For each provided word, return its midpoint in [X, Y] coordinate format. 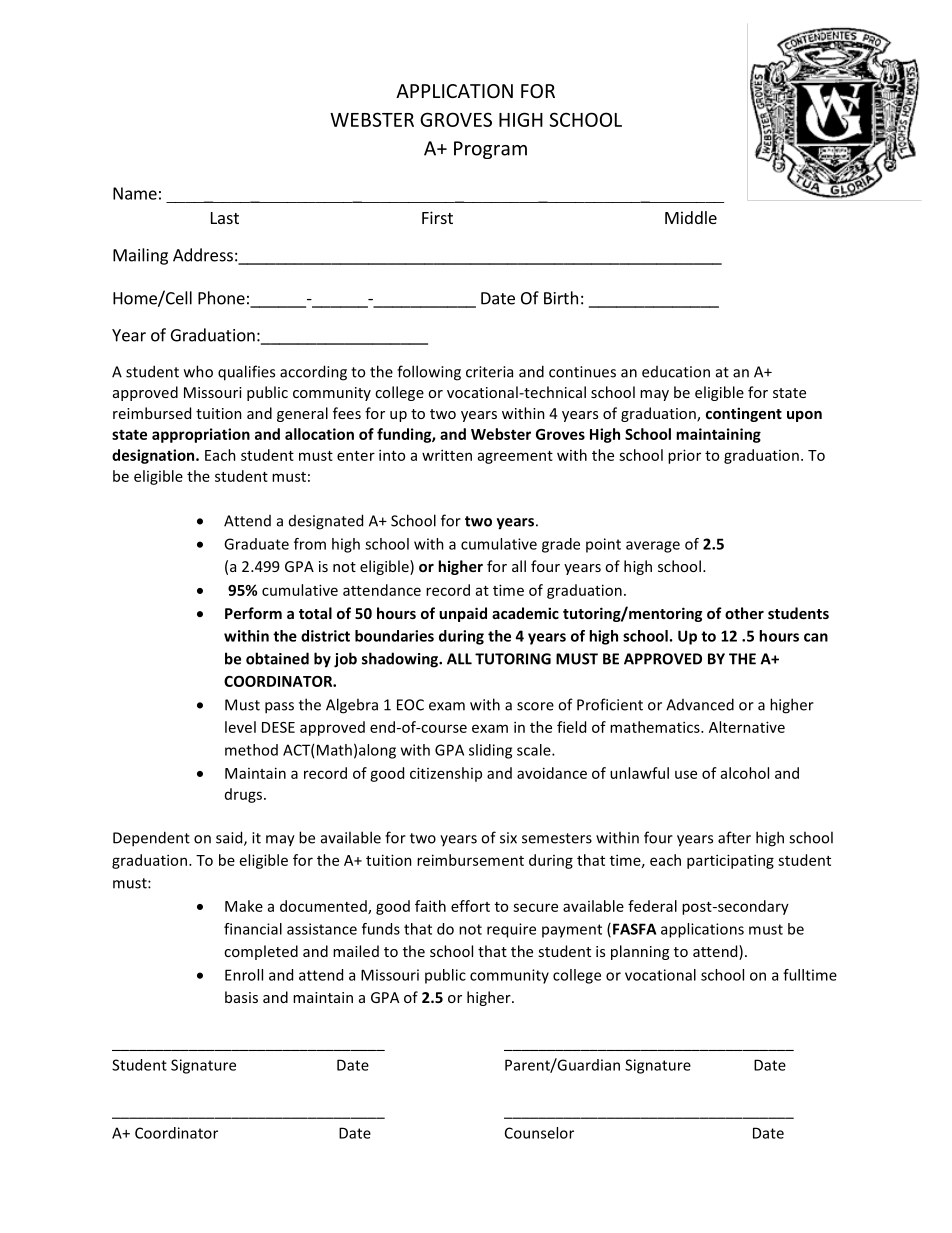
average [653, 547]
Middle [691, 217]
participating [730, 861]
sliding [490, 751]
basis [241, 997]
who [198, 371]
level [240, 727]
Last [225, 218]
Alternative [747, 727]
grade [561, 545]
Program [490, 150]
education [676, 372]
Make [244, 906]
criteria [489, 372]
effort [470, 906]
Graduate [256, 544]
